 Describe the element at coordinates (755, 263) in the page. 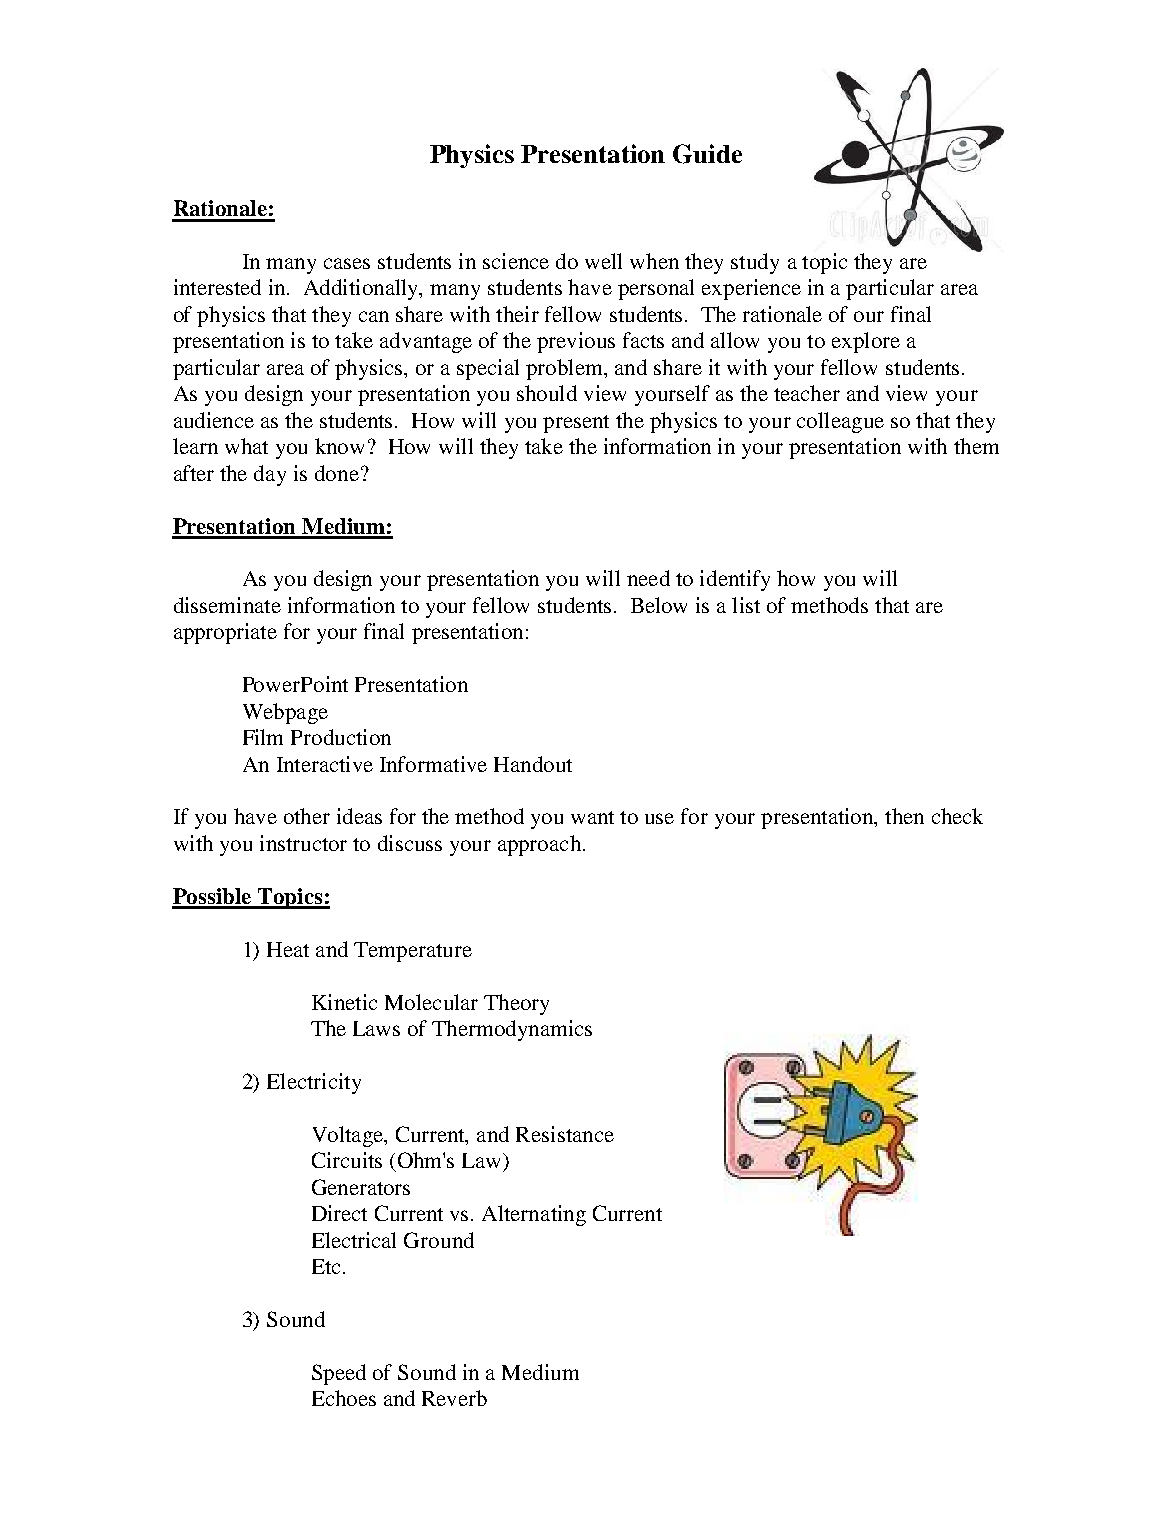

I see `study` at that location.
